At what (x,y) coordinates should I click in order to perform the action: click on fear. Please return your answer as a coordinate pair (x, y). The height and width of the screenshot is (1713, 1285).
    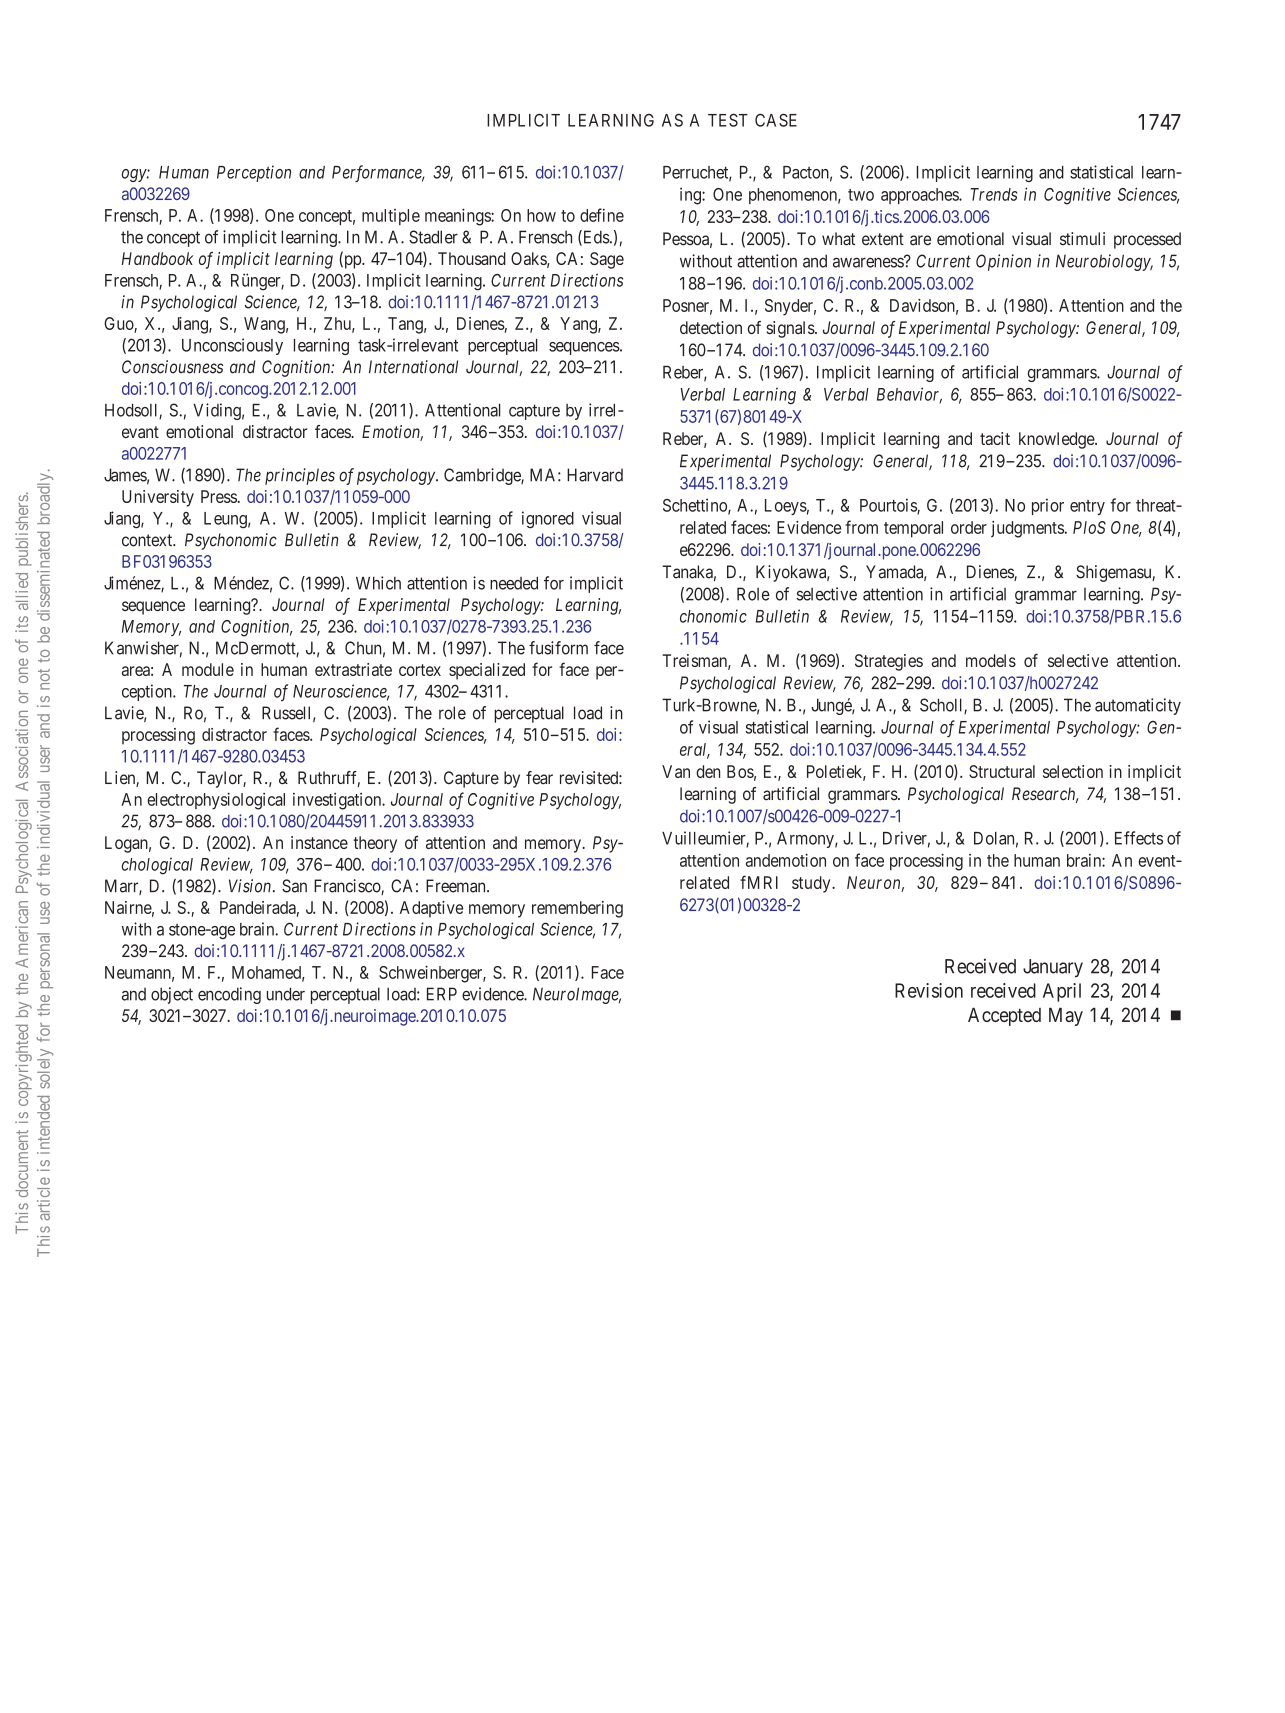
    Looking at the image, I should click on (539, 778).
